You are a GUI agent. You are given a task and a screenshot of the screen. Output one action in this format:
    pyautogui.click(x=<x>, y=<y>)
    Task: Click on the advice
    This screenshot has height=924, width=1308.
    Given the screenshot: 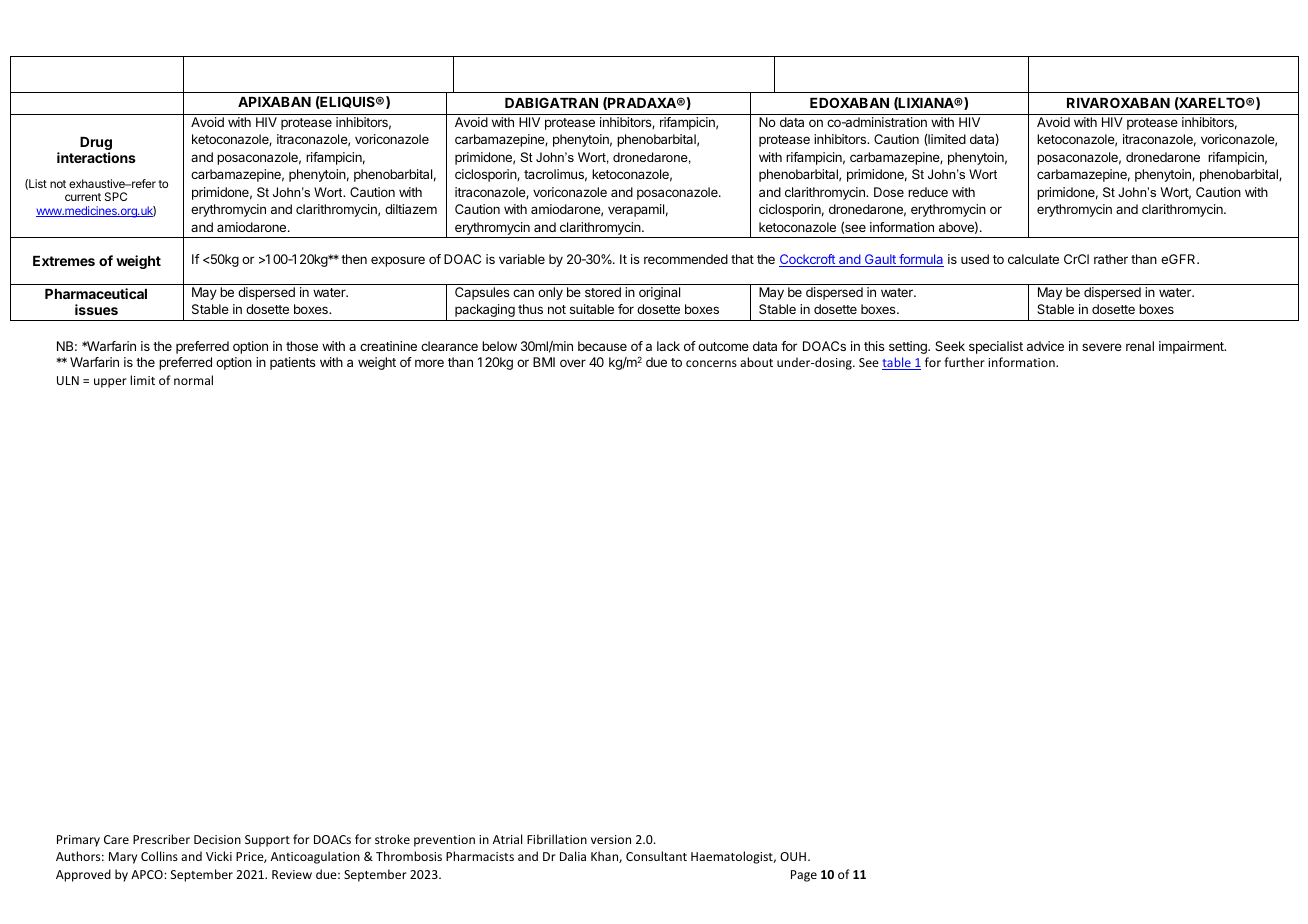 What is the action you would take?
    pyautogui.click(x=1045, y=346)
